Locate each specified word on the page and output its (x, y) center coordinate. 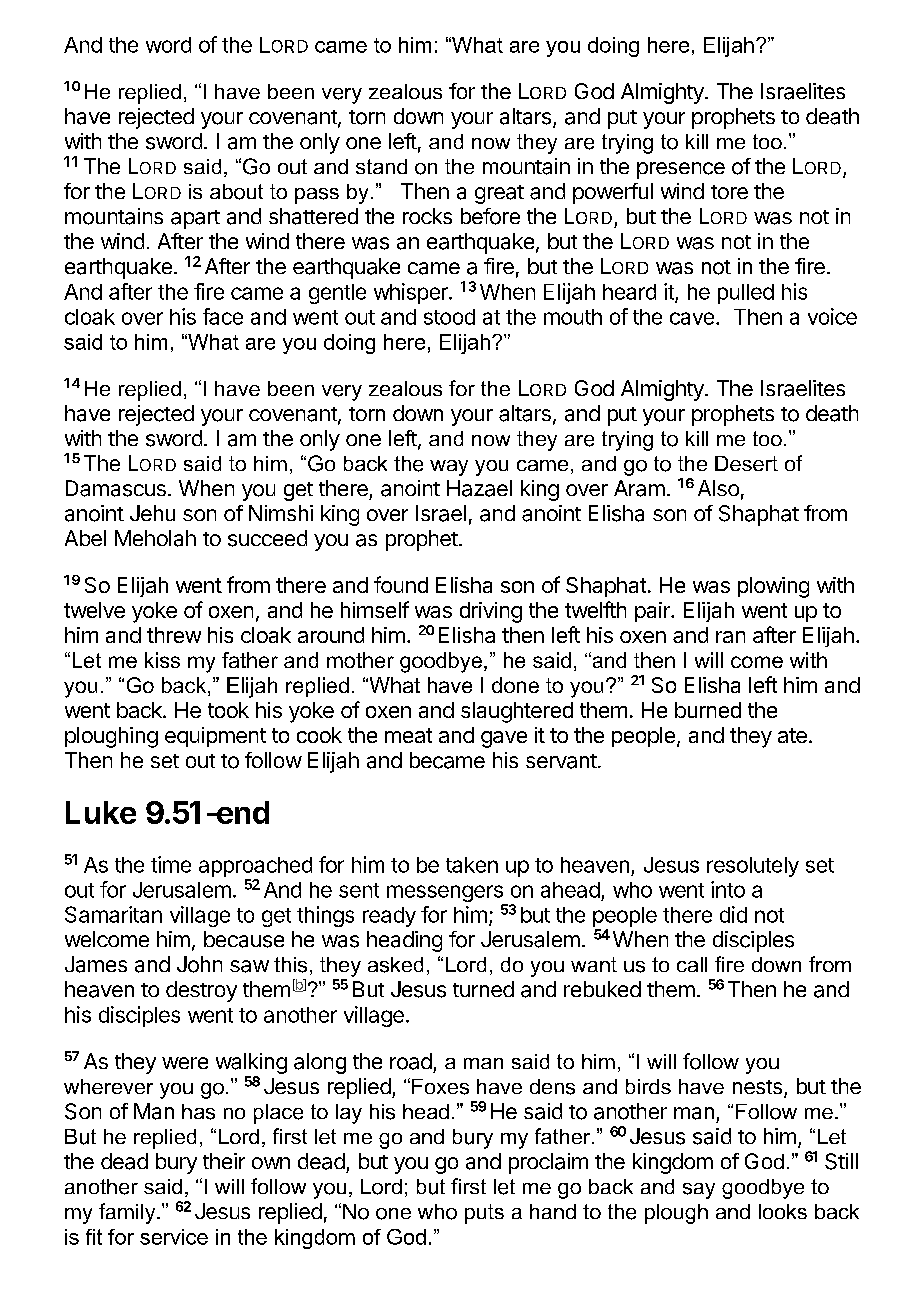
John (199, 964)
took (228, 710)
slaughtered (517, 712)
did (733, 914)
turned (483, 989)
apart (195, 219)
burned (708, 710)
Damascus (116, 488)
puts (484, 1214)
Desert (746, 463)
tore (729, 192)
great (499, 194)
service (174, 1237)
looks (783, 1211)
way (449, 468)
